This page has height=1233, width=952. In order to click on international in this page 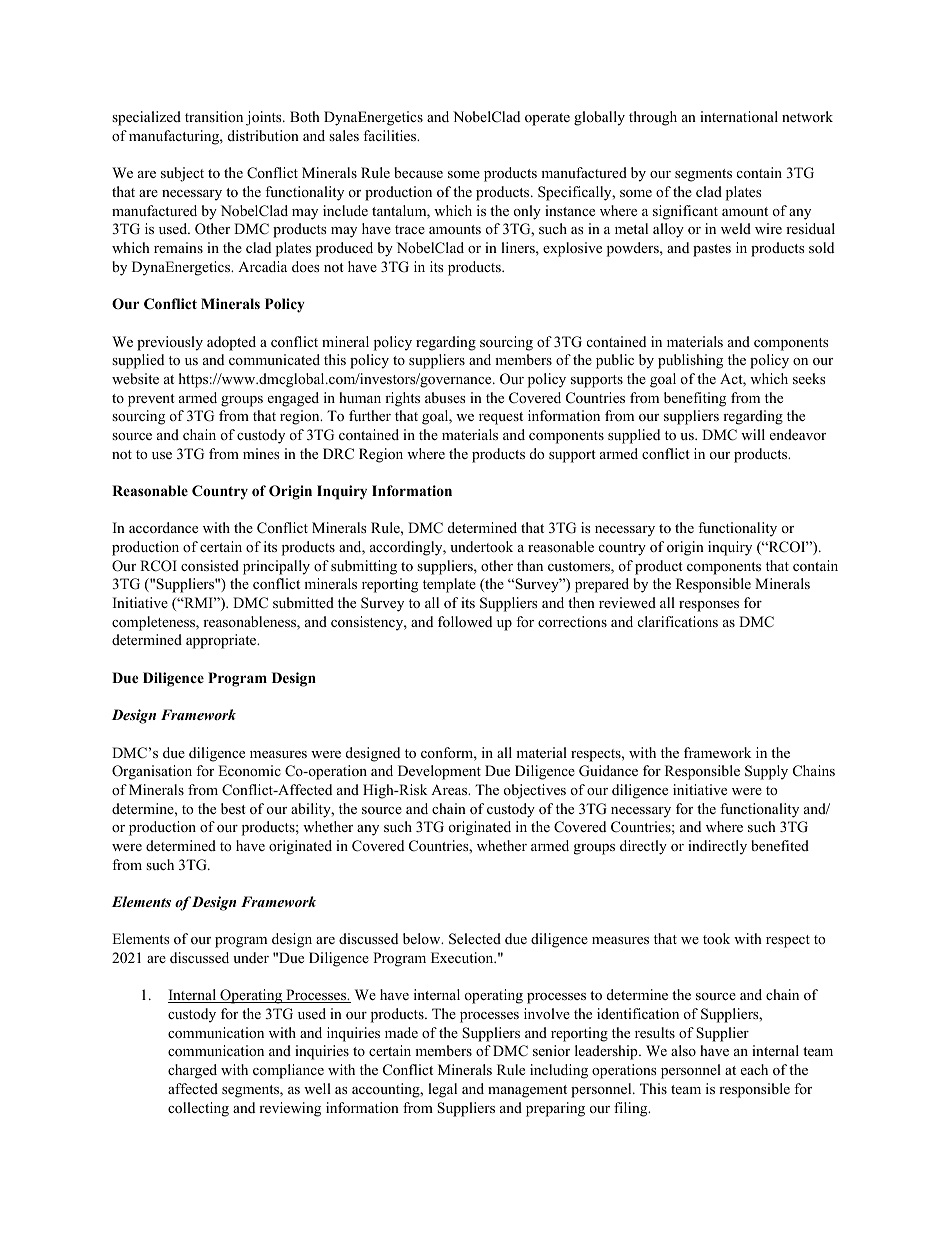, I will do `click(739, 116)`.
